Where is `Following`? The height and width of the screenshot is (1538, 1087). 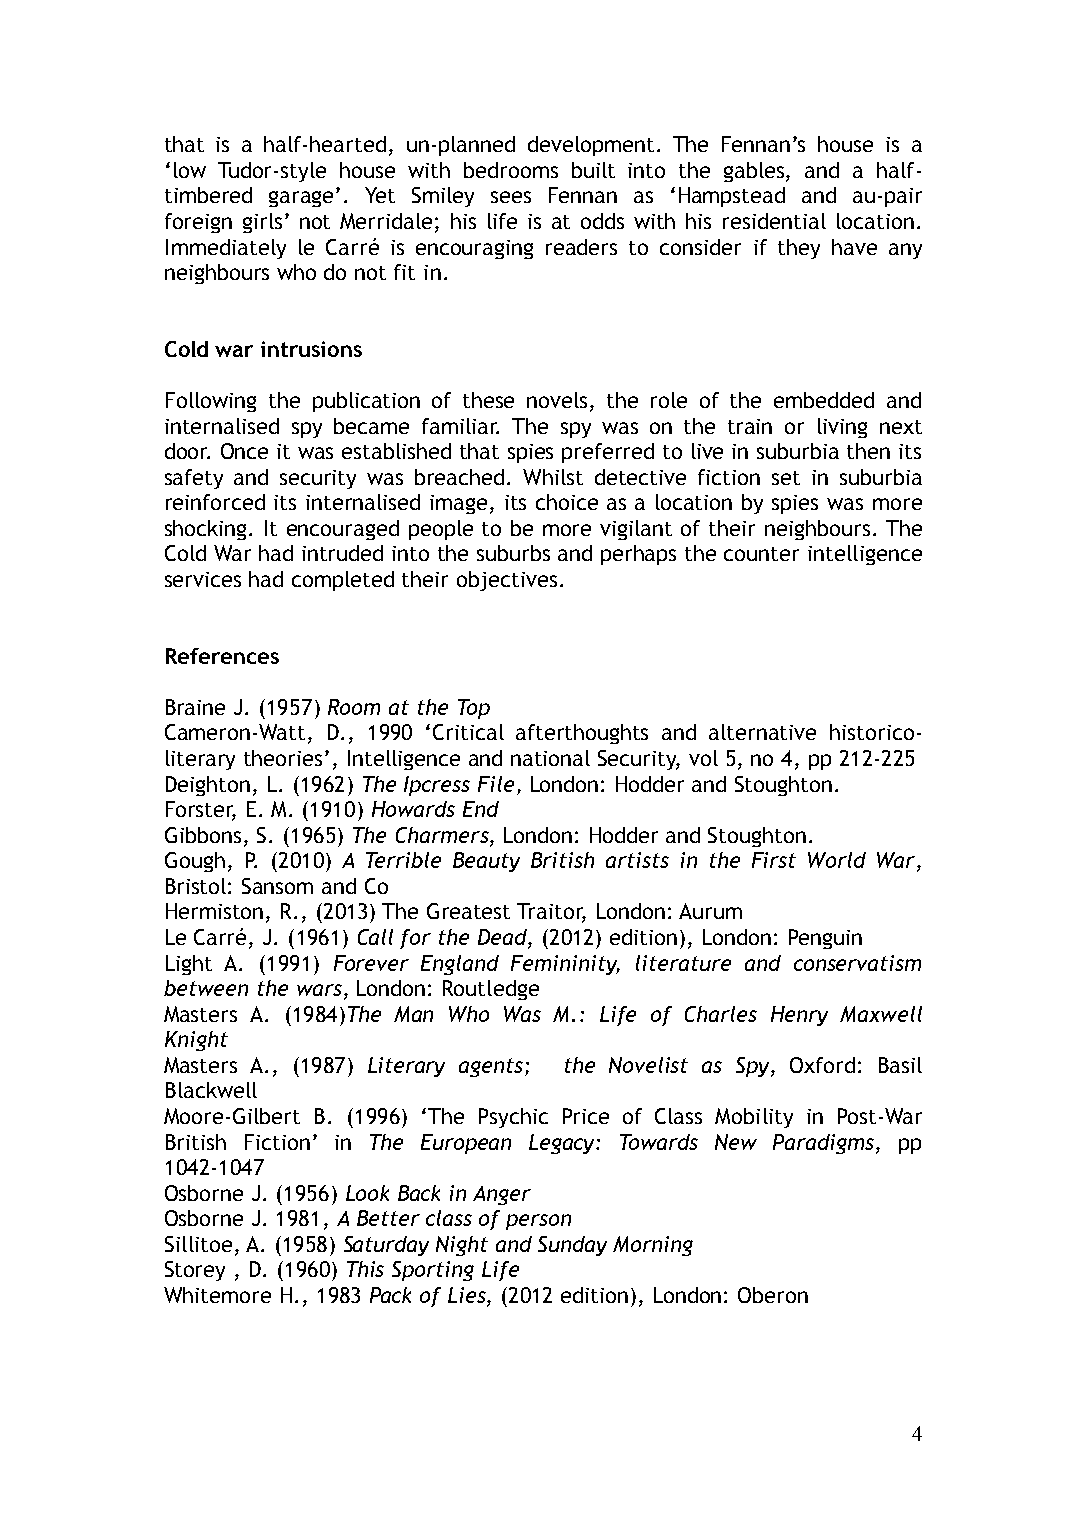 Following is located at coordinates (211, 402).
